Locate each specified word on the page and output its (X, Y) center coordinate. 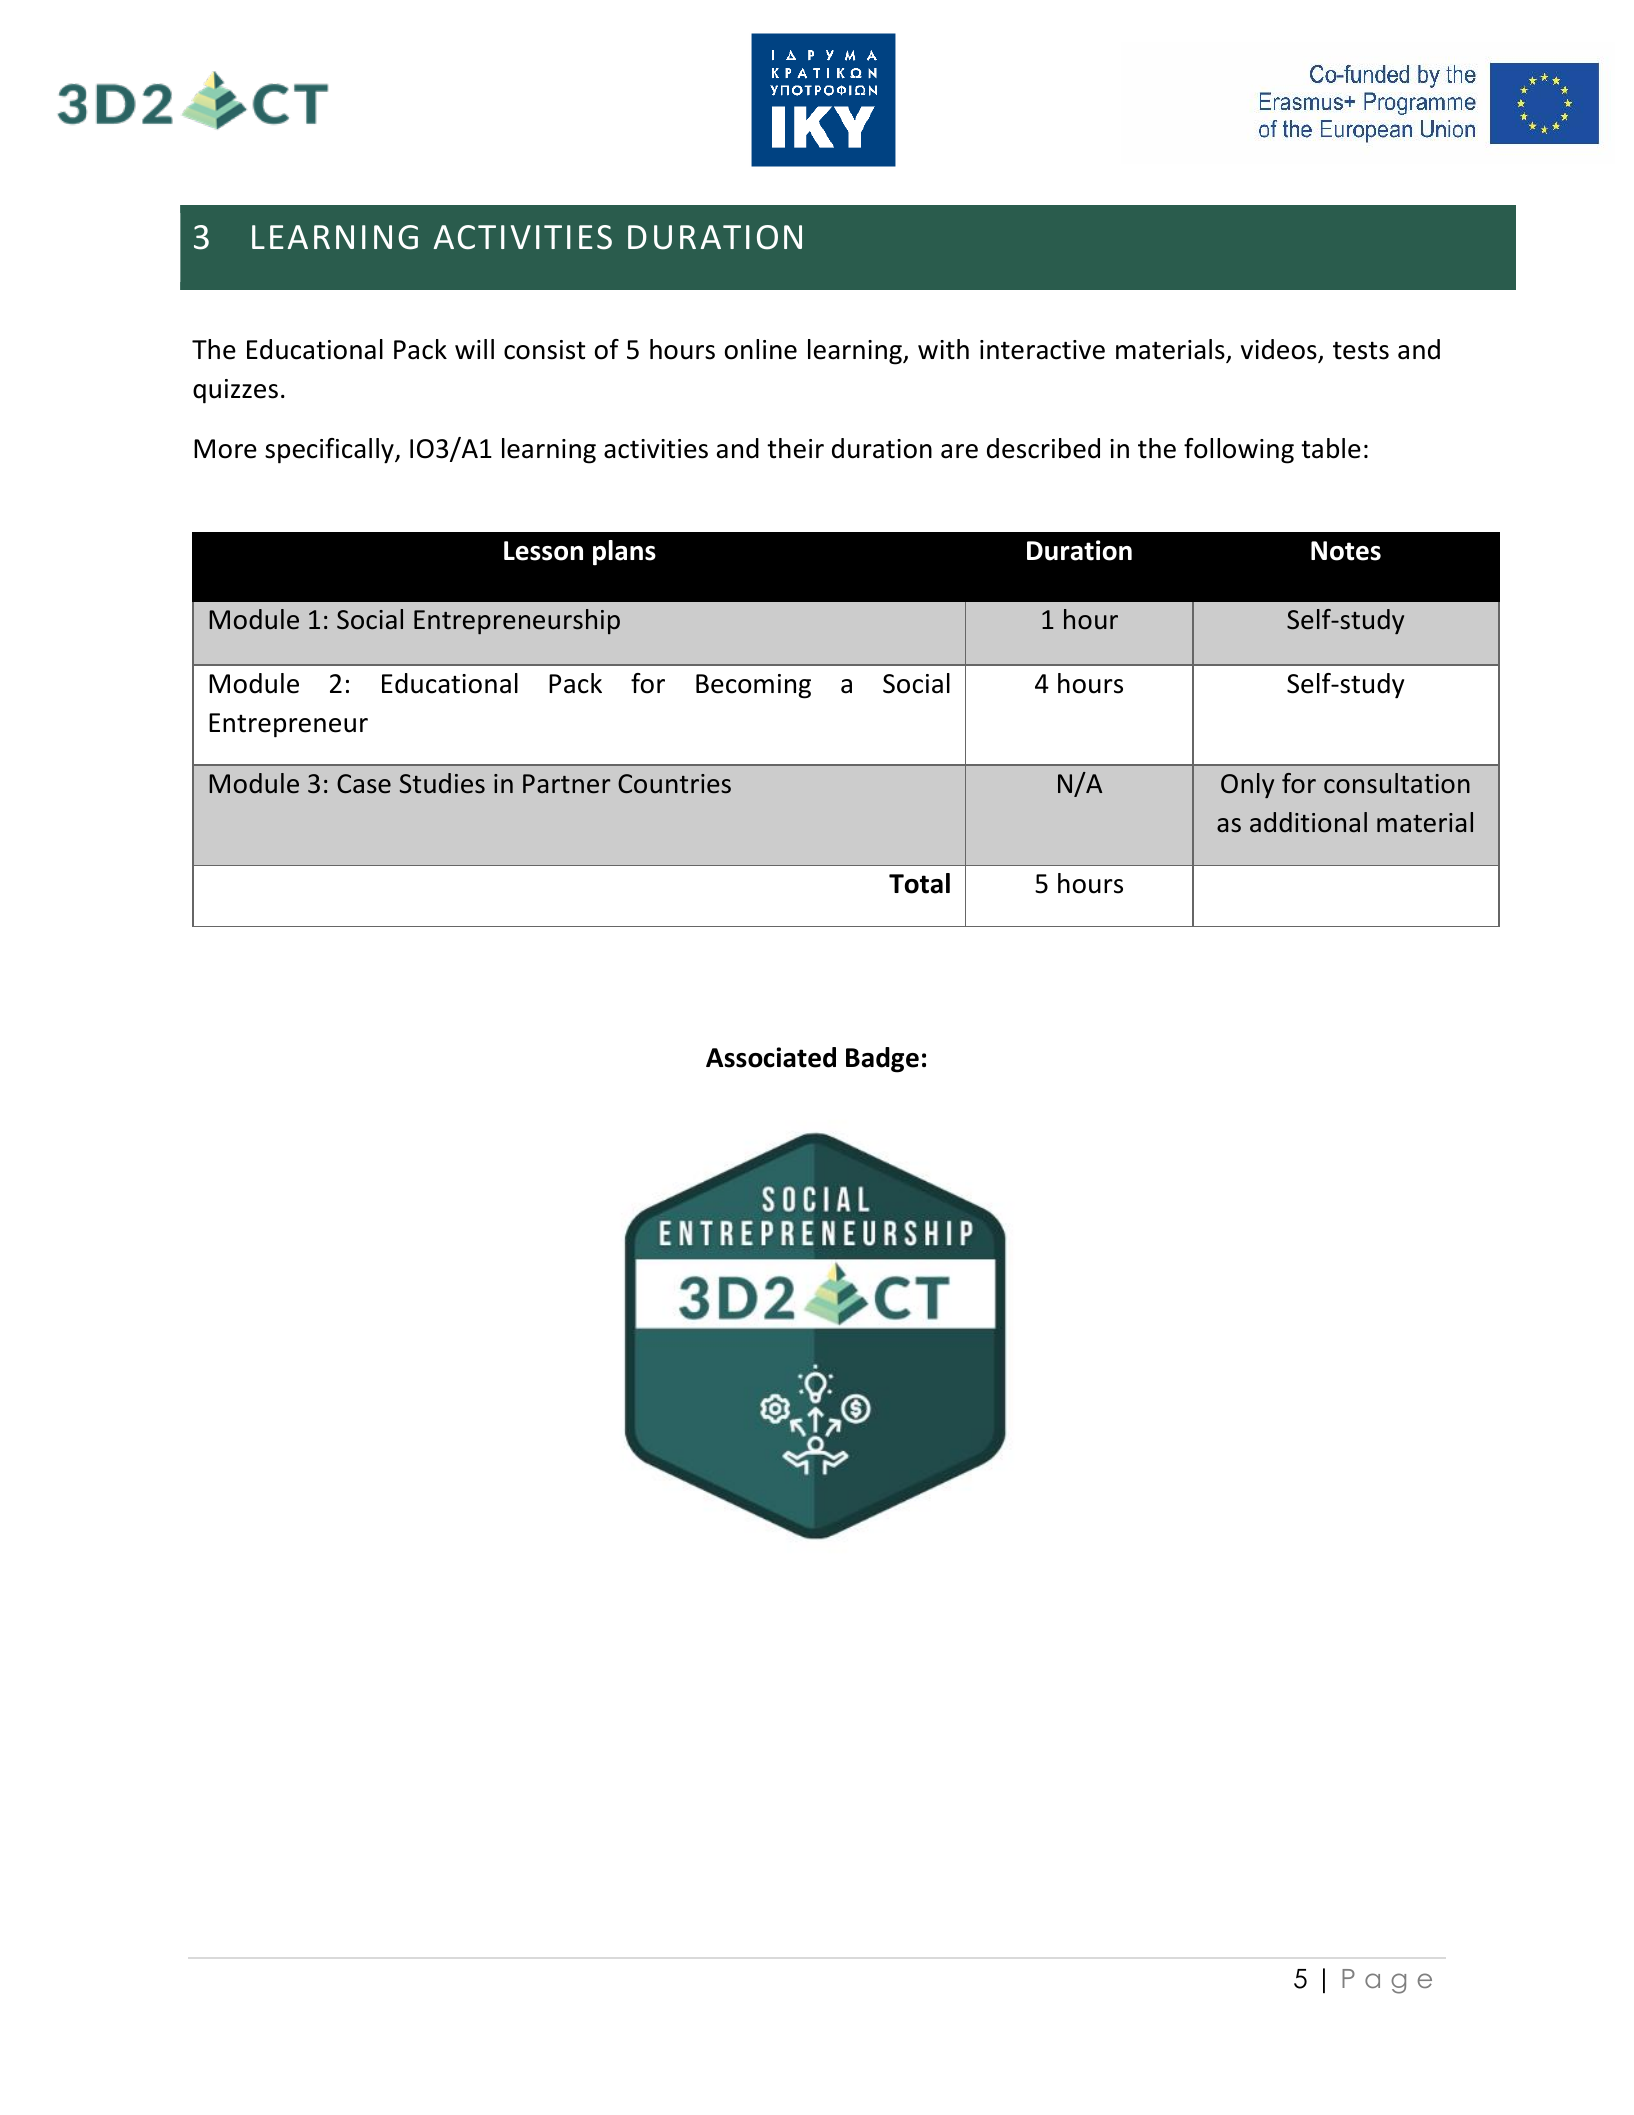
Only (1247, 785)
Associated (771, 1057)
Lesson (543, 551)
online (761, 349)
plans (624, 553)
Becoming (753, 686)
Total (919, 883)
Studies (442, 783)
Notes (1346, 551)
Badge (882, 1060)
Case (364, 784)
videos (1280, 350)
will (474, 349)
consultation (1397, 783)
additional (1308, 822)
